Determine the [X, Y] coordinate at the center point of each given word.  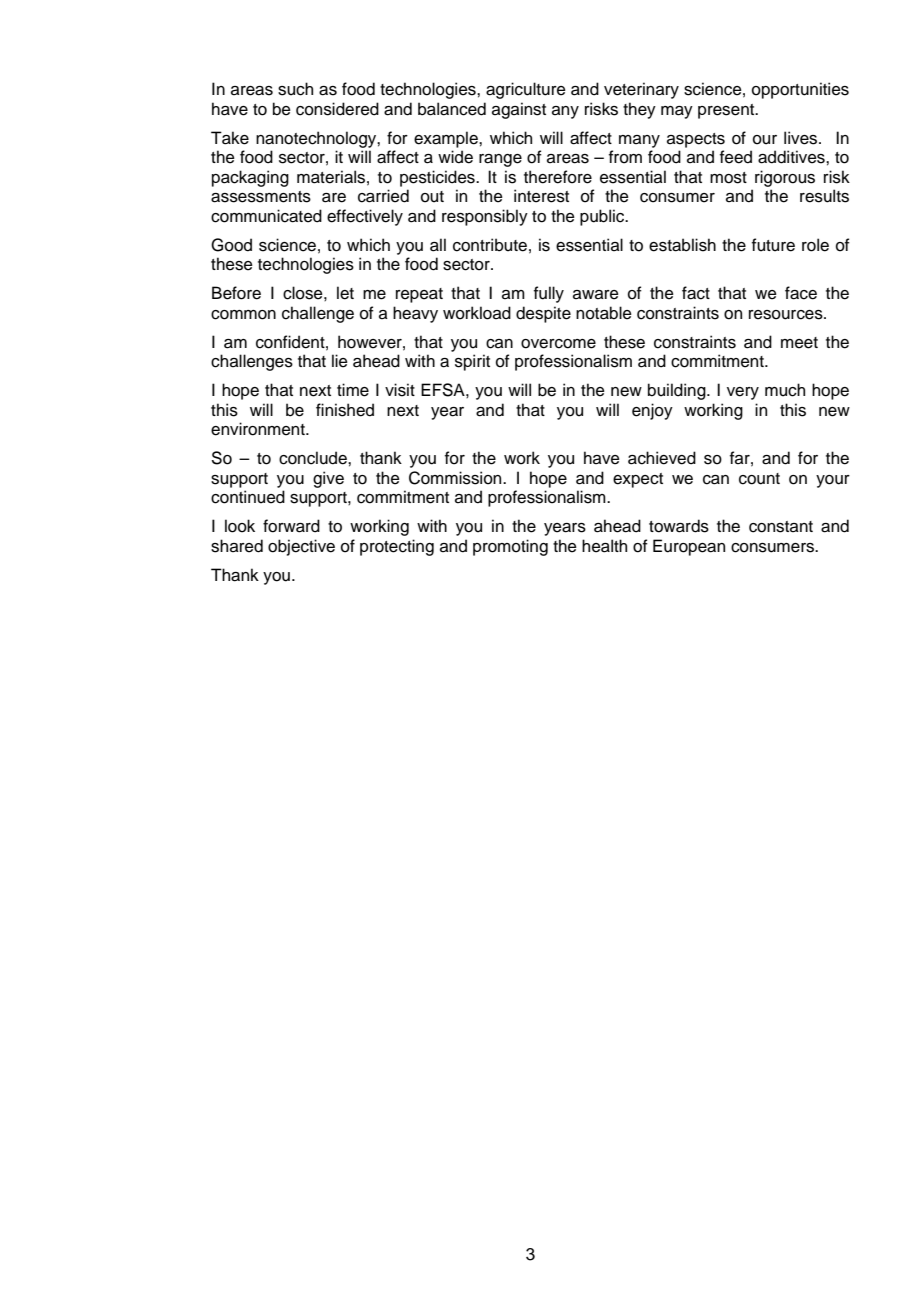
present [727, 111]
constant [781, 527]
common [243, 315]
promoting [510, 547]
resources [787, 315]
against [519, 110]
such [295, 89]
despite [543, 314]
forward [291, 526]
